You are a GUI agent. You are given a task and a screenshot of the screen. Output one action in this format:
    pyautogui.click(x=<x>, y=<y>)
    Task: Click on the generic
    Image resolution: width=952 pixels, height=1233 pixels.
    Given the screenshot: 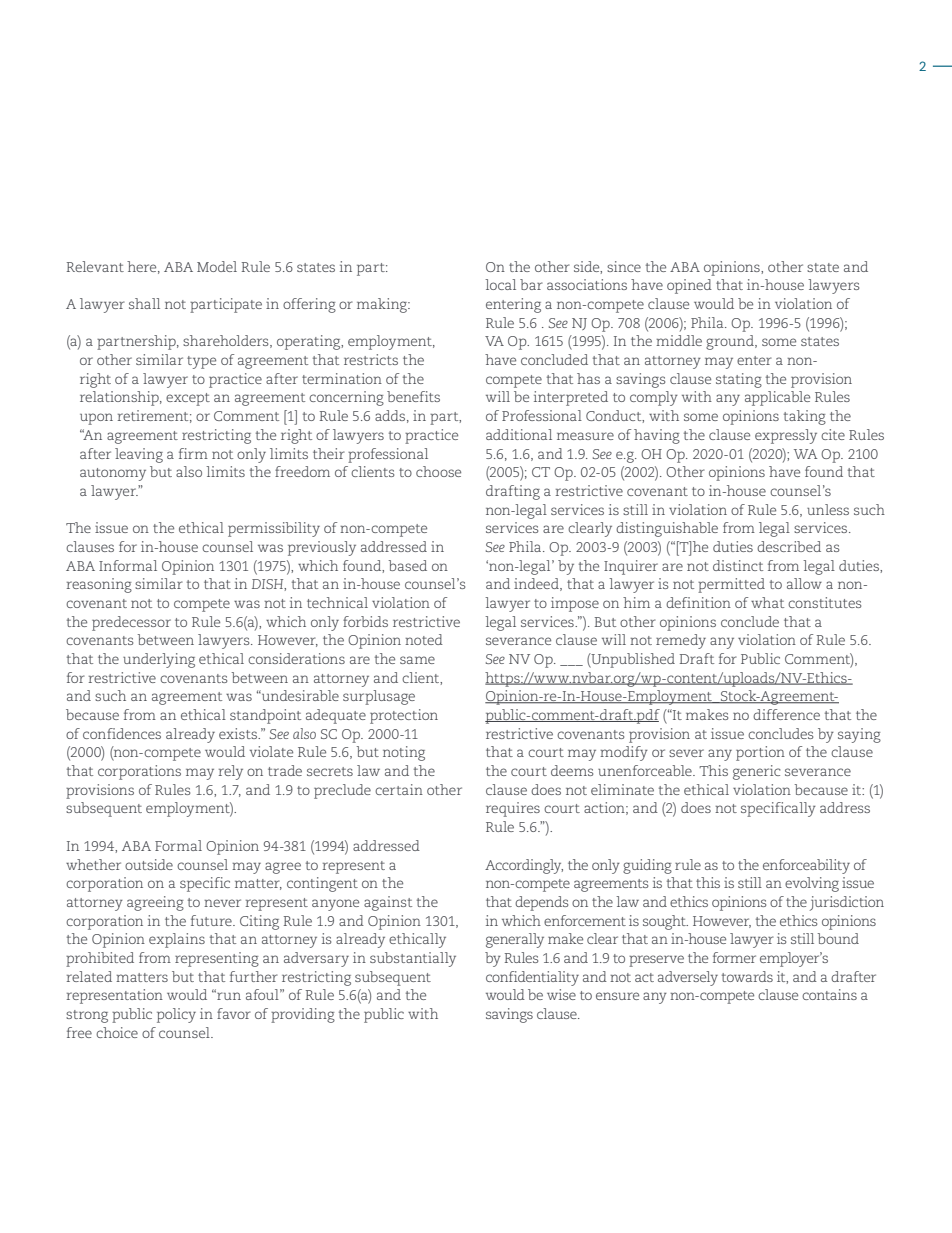 What is the action you would take?
    pyautogui.click(x=757, y=772)
